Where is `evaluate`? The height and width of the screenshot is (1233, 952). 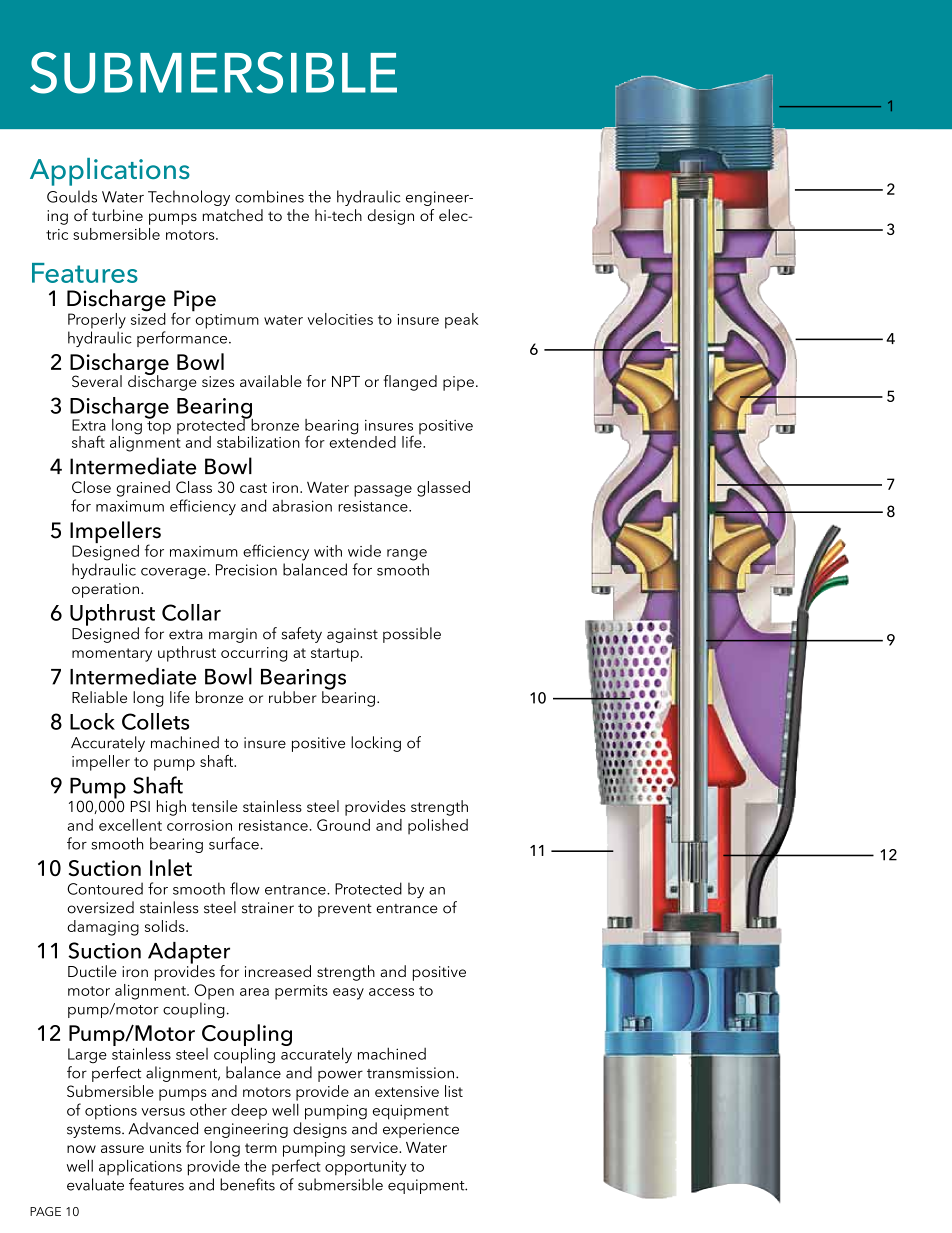 evaluate is located at coordinates (95, 1184).
